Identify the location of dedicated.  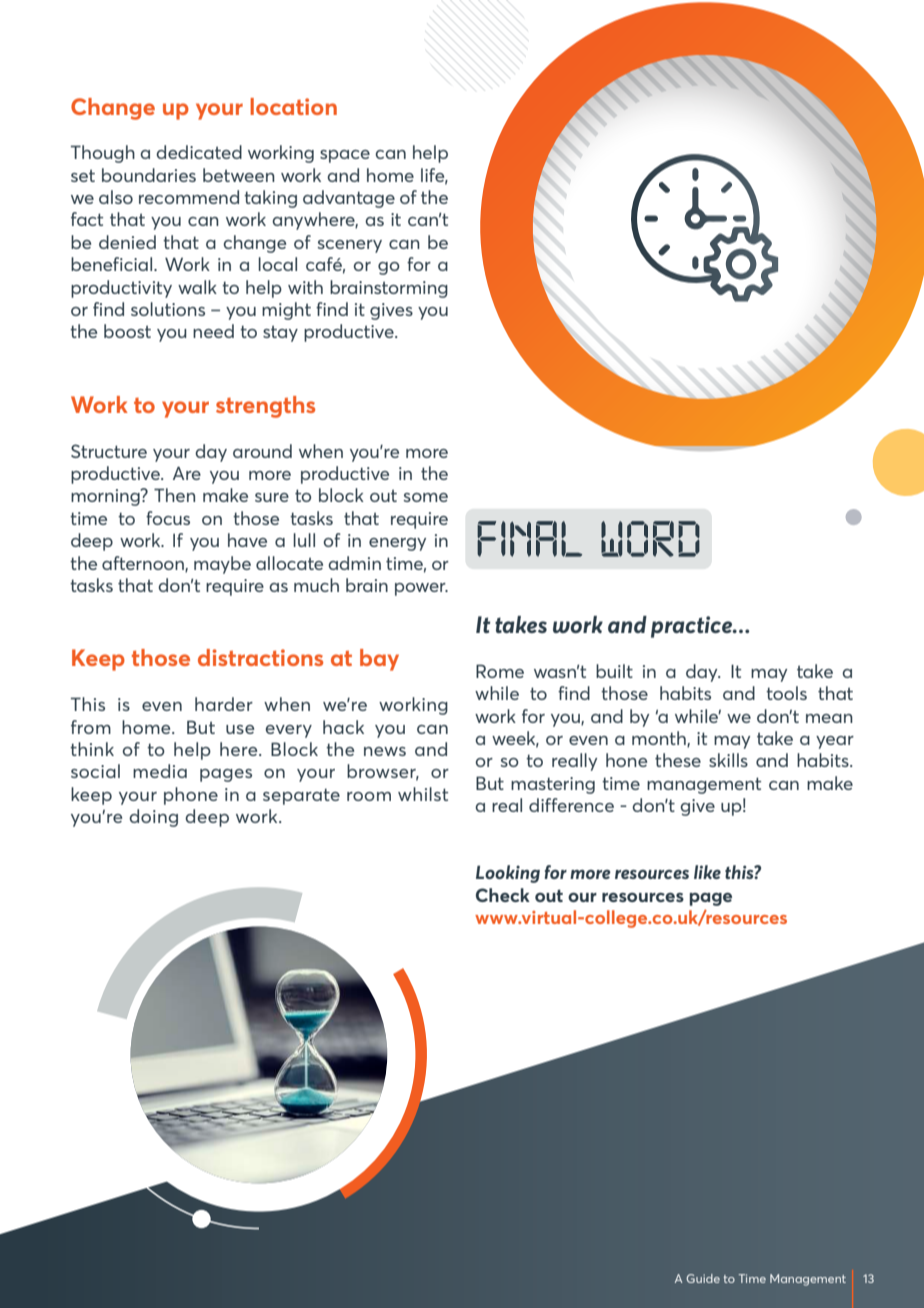
(199, 152).
